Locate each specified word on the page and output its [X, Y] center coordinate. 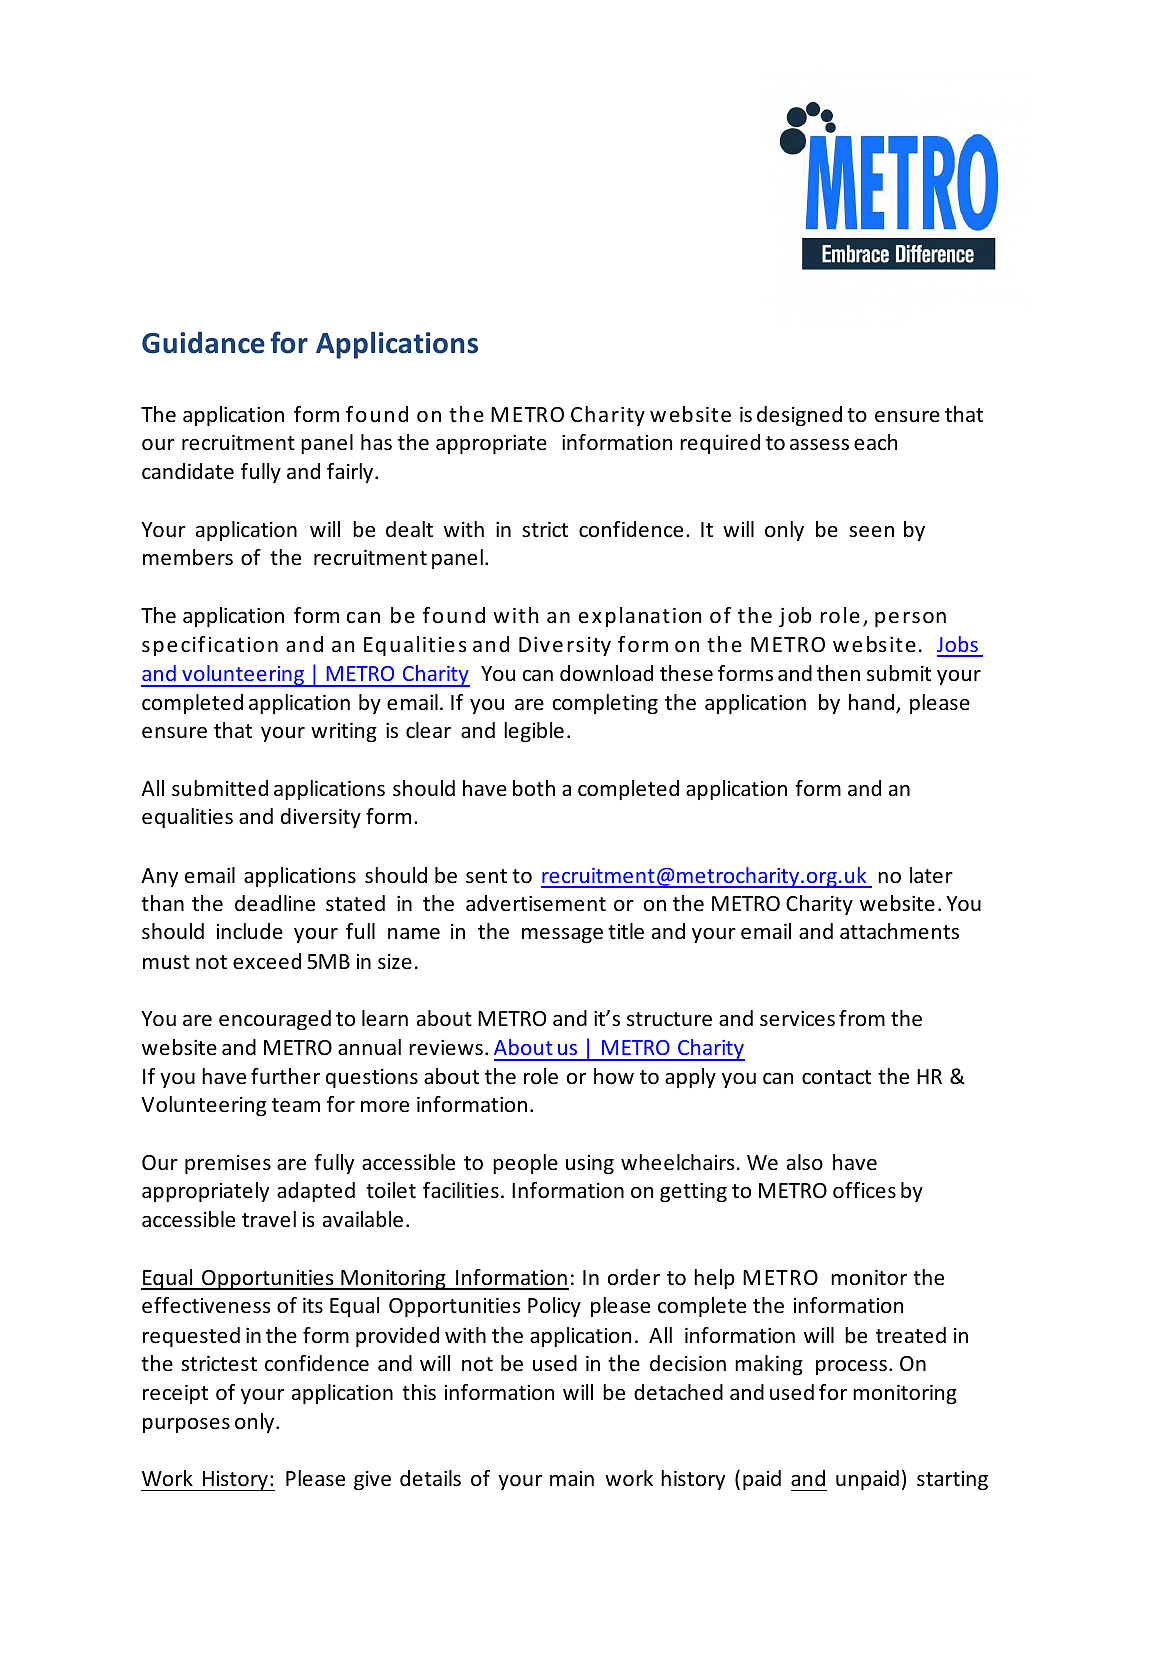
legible [534, 732]
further [285, 1076]
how [614, 1076]
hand [871, 702]
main [572, 1478]
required [720, 444]
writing [344, 732]
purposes [186, 1425]
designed [799, 416]
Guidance [203, 342]
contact [836, 1077]
